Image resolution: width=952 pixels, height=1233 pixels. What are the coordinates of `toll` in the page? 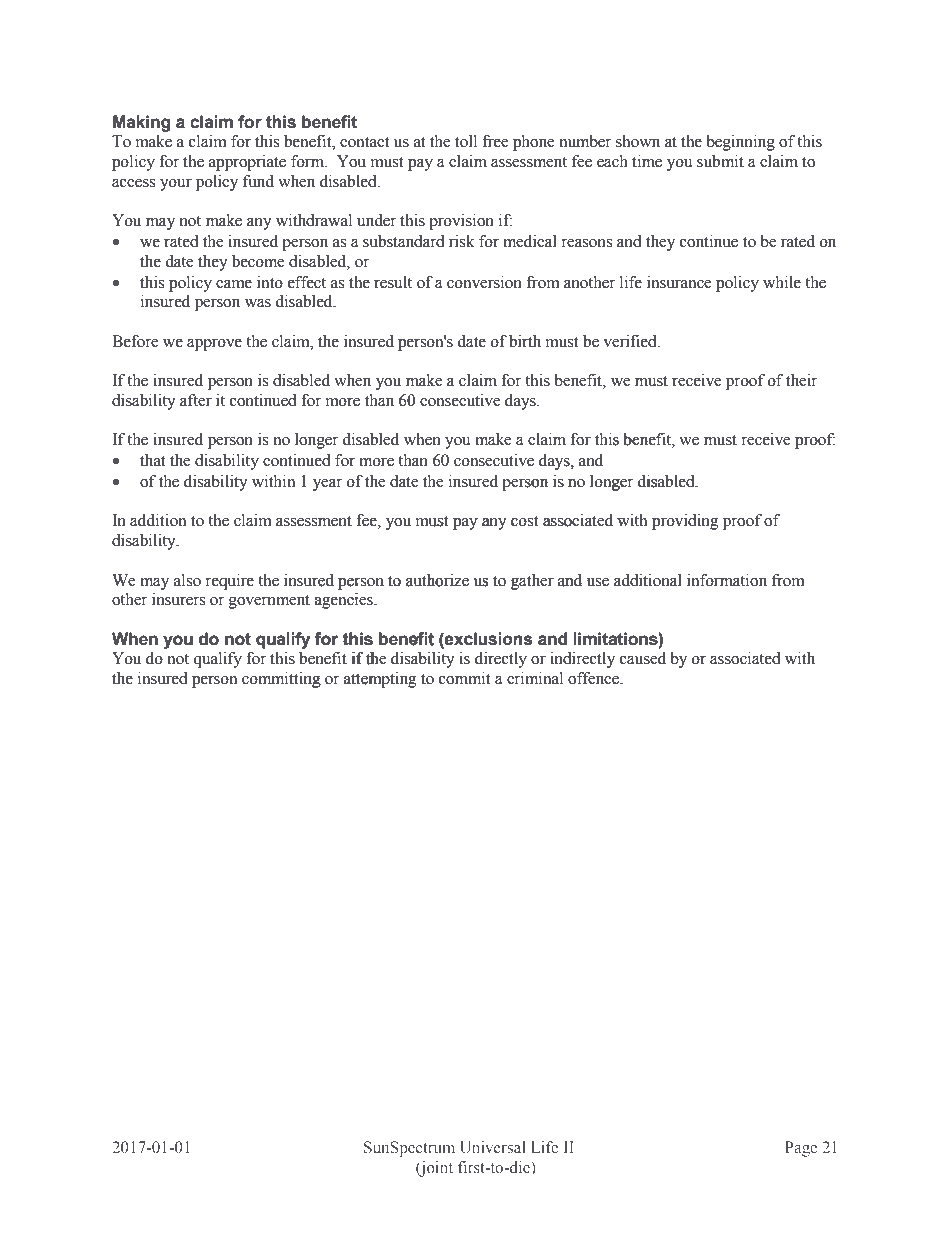 It's located at (466, 141).
